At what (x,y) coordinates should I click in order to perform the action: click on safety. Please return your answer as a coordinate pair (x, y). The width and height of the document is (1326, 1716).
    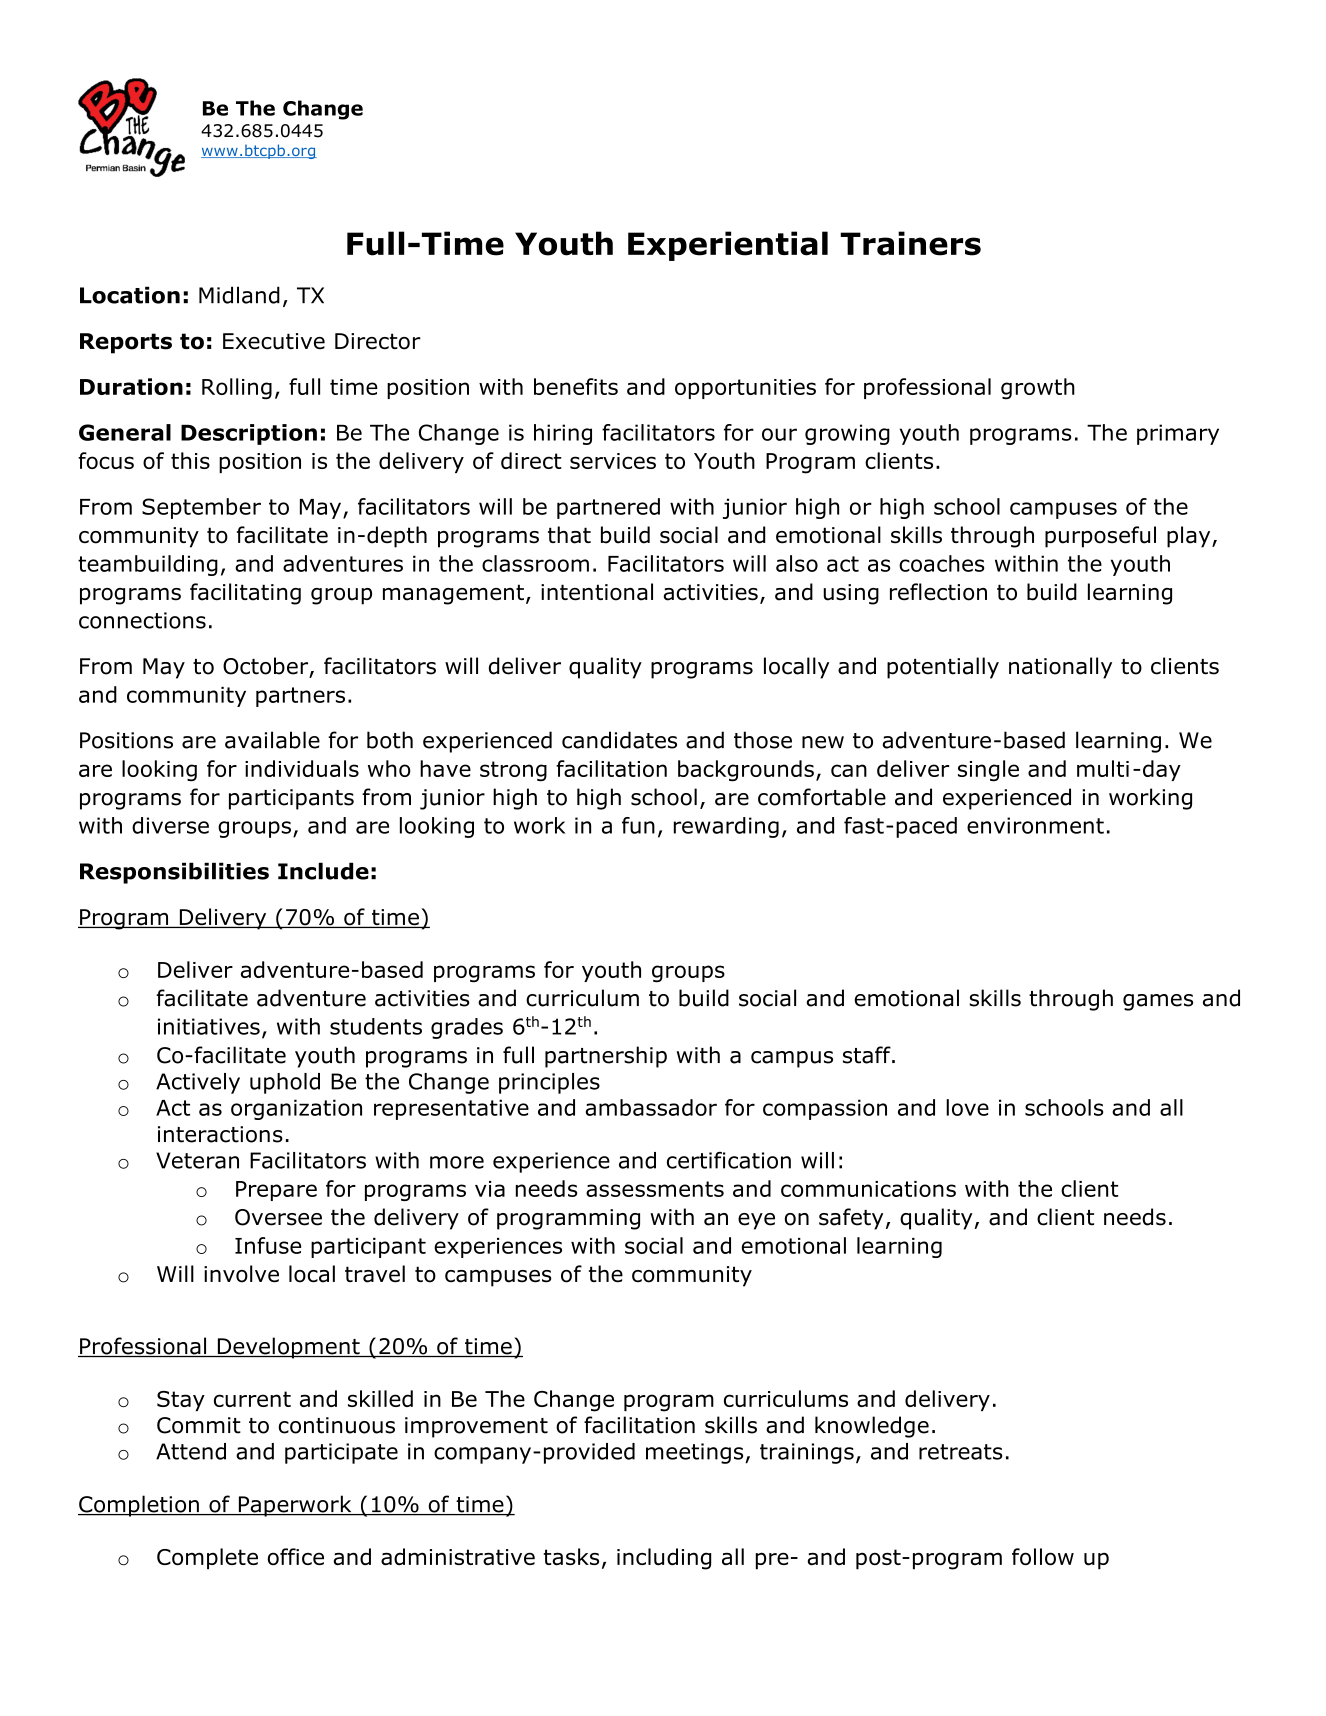
    Looking at the image, I should click on (851, 1219).
